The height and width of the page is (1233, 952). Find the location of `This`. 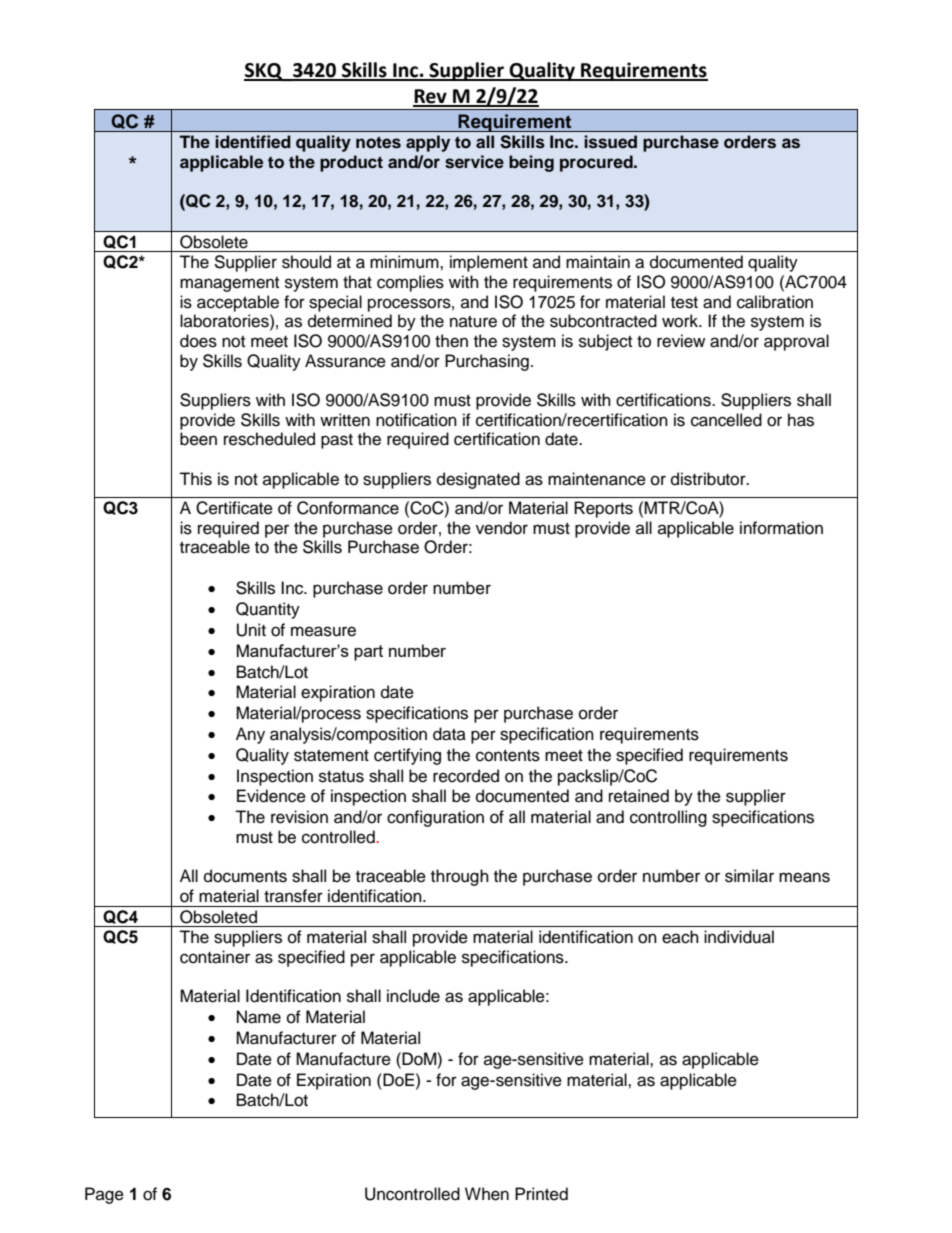

This is located at coordinates (195, 479).
